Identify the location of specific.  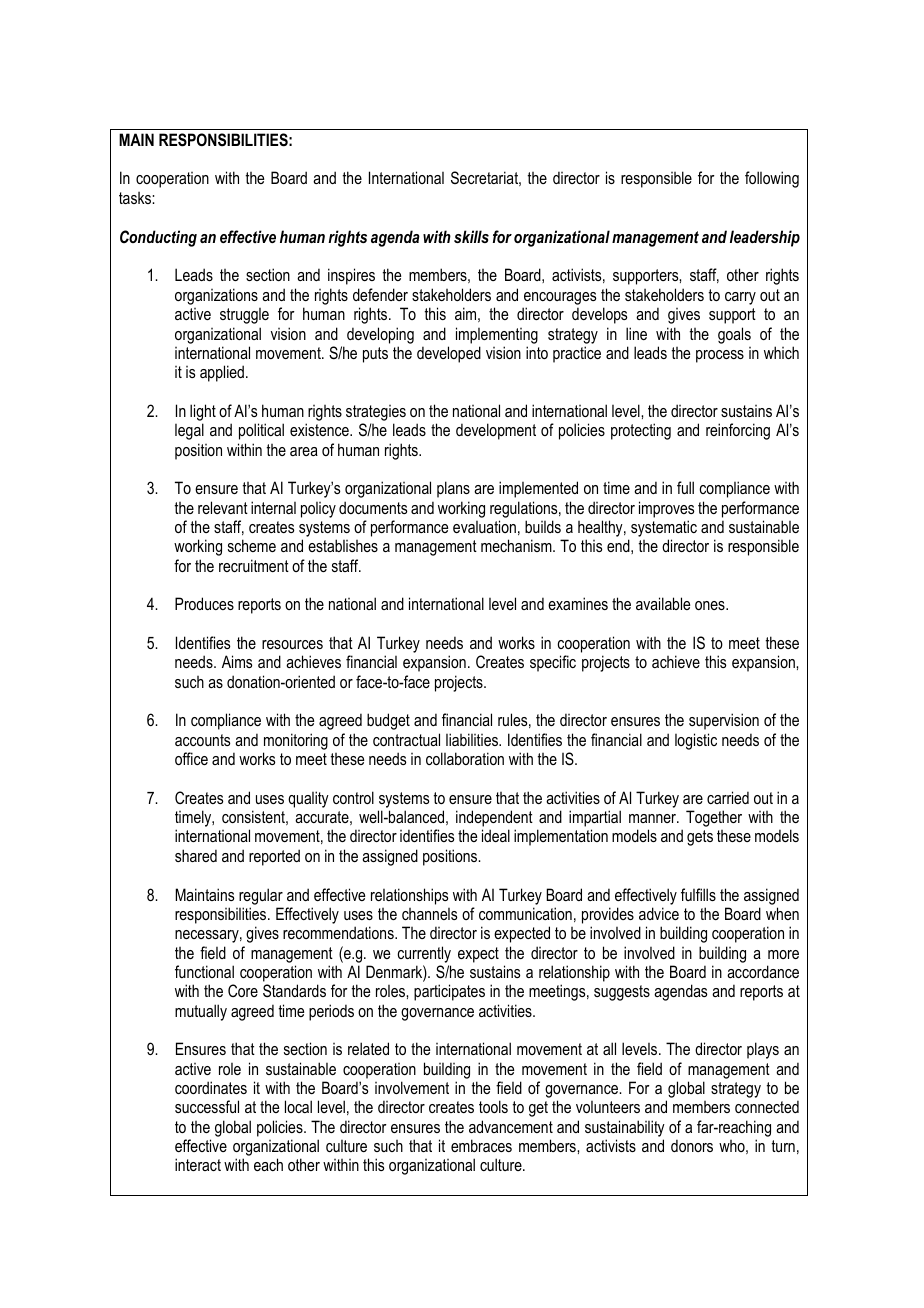
(553, 663).
